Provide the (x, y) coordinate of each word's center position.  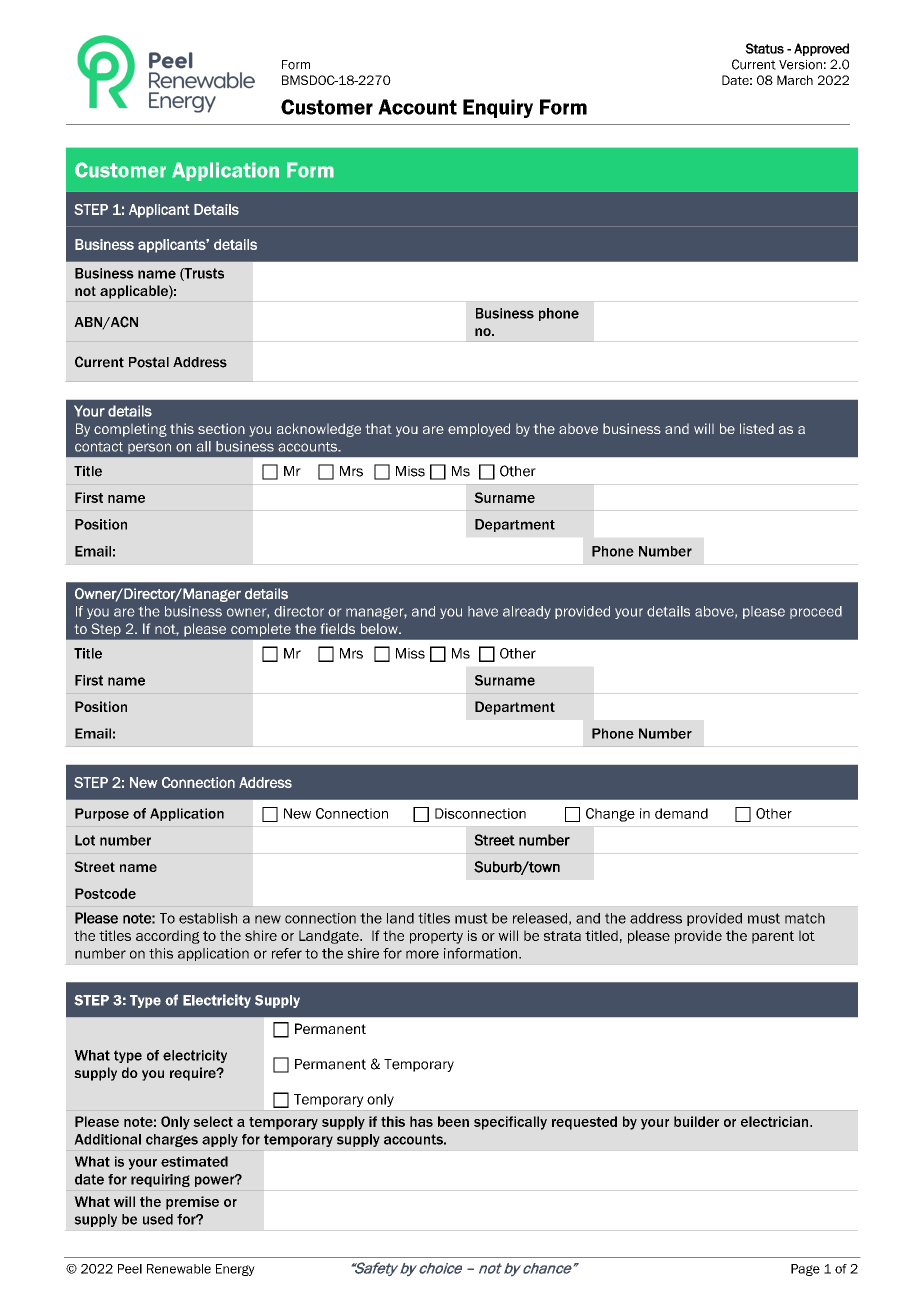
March (795, 80)
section (221, 428)
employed (479, 430)
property (436, 937)
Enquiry (498, 108)
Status (764, 48)
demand (681, 813)
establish (208, 918)
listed (757, 428)
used (158, 1219)
